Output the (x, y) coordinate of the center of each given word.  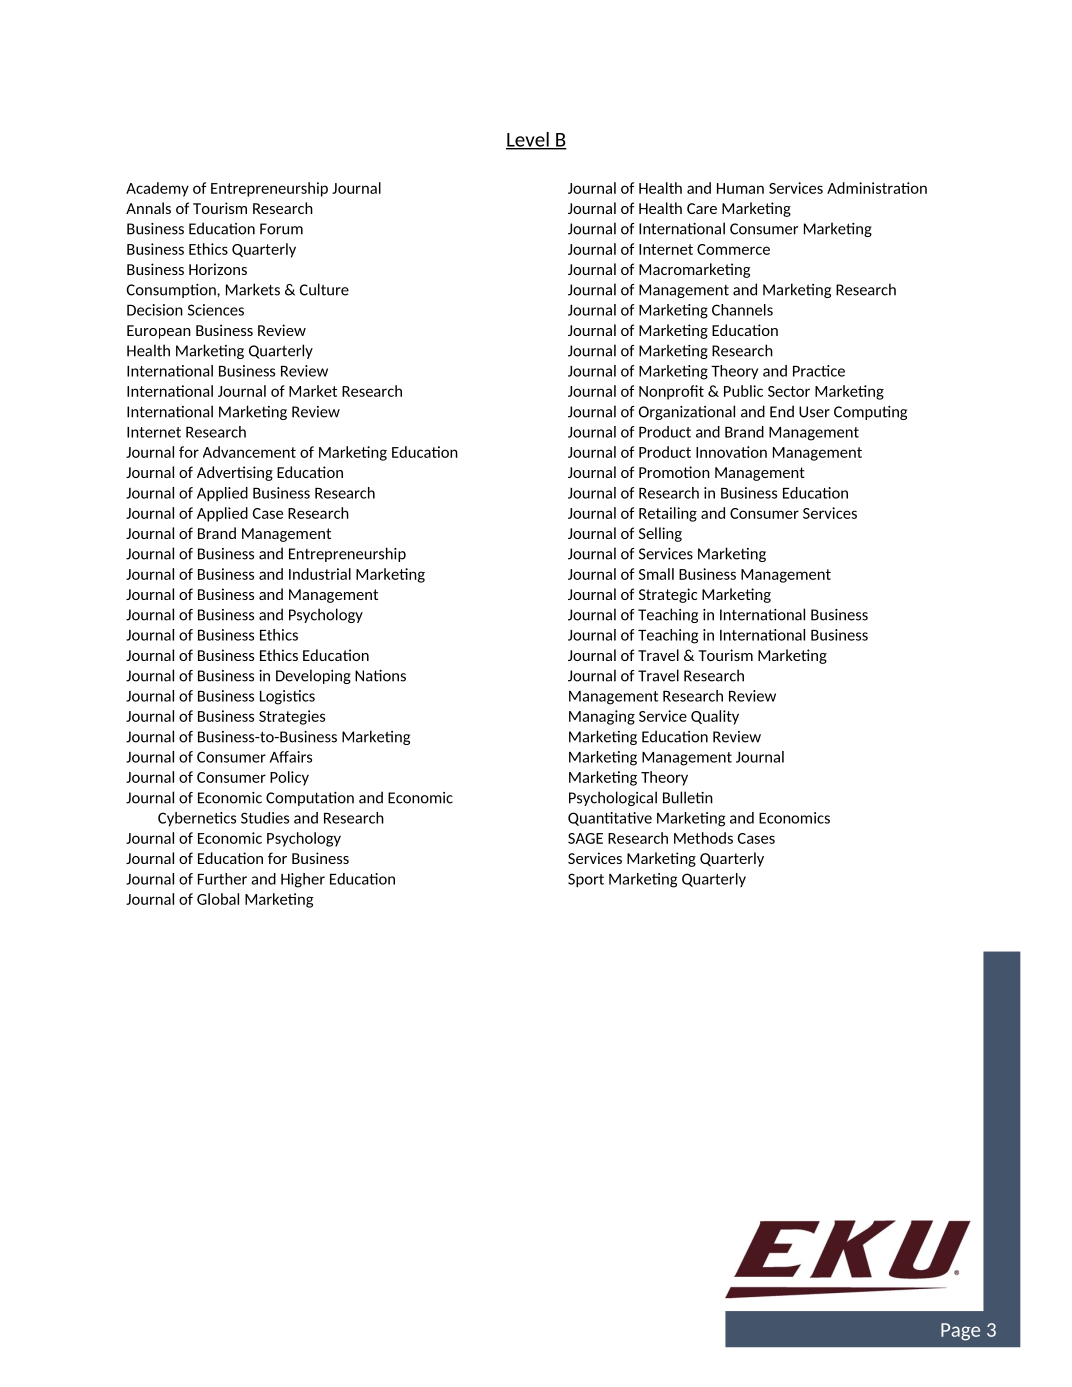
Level (528, 140)
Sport (586, 880)
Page (960, 1332)
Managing (602, 717)
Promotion (674, 472)
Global (218, 899)
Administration (877, 188)
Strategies (292, 717)
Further (222, 879)
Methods (703, 838)
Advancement (249, 452)
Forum (281, 229)
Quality (715, 717)
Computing (870, 413)
